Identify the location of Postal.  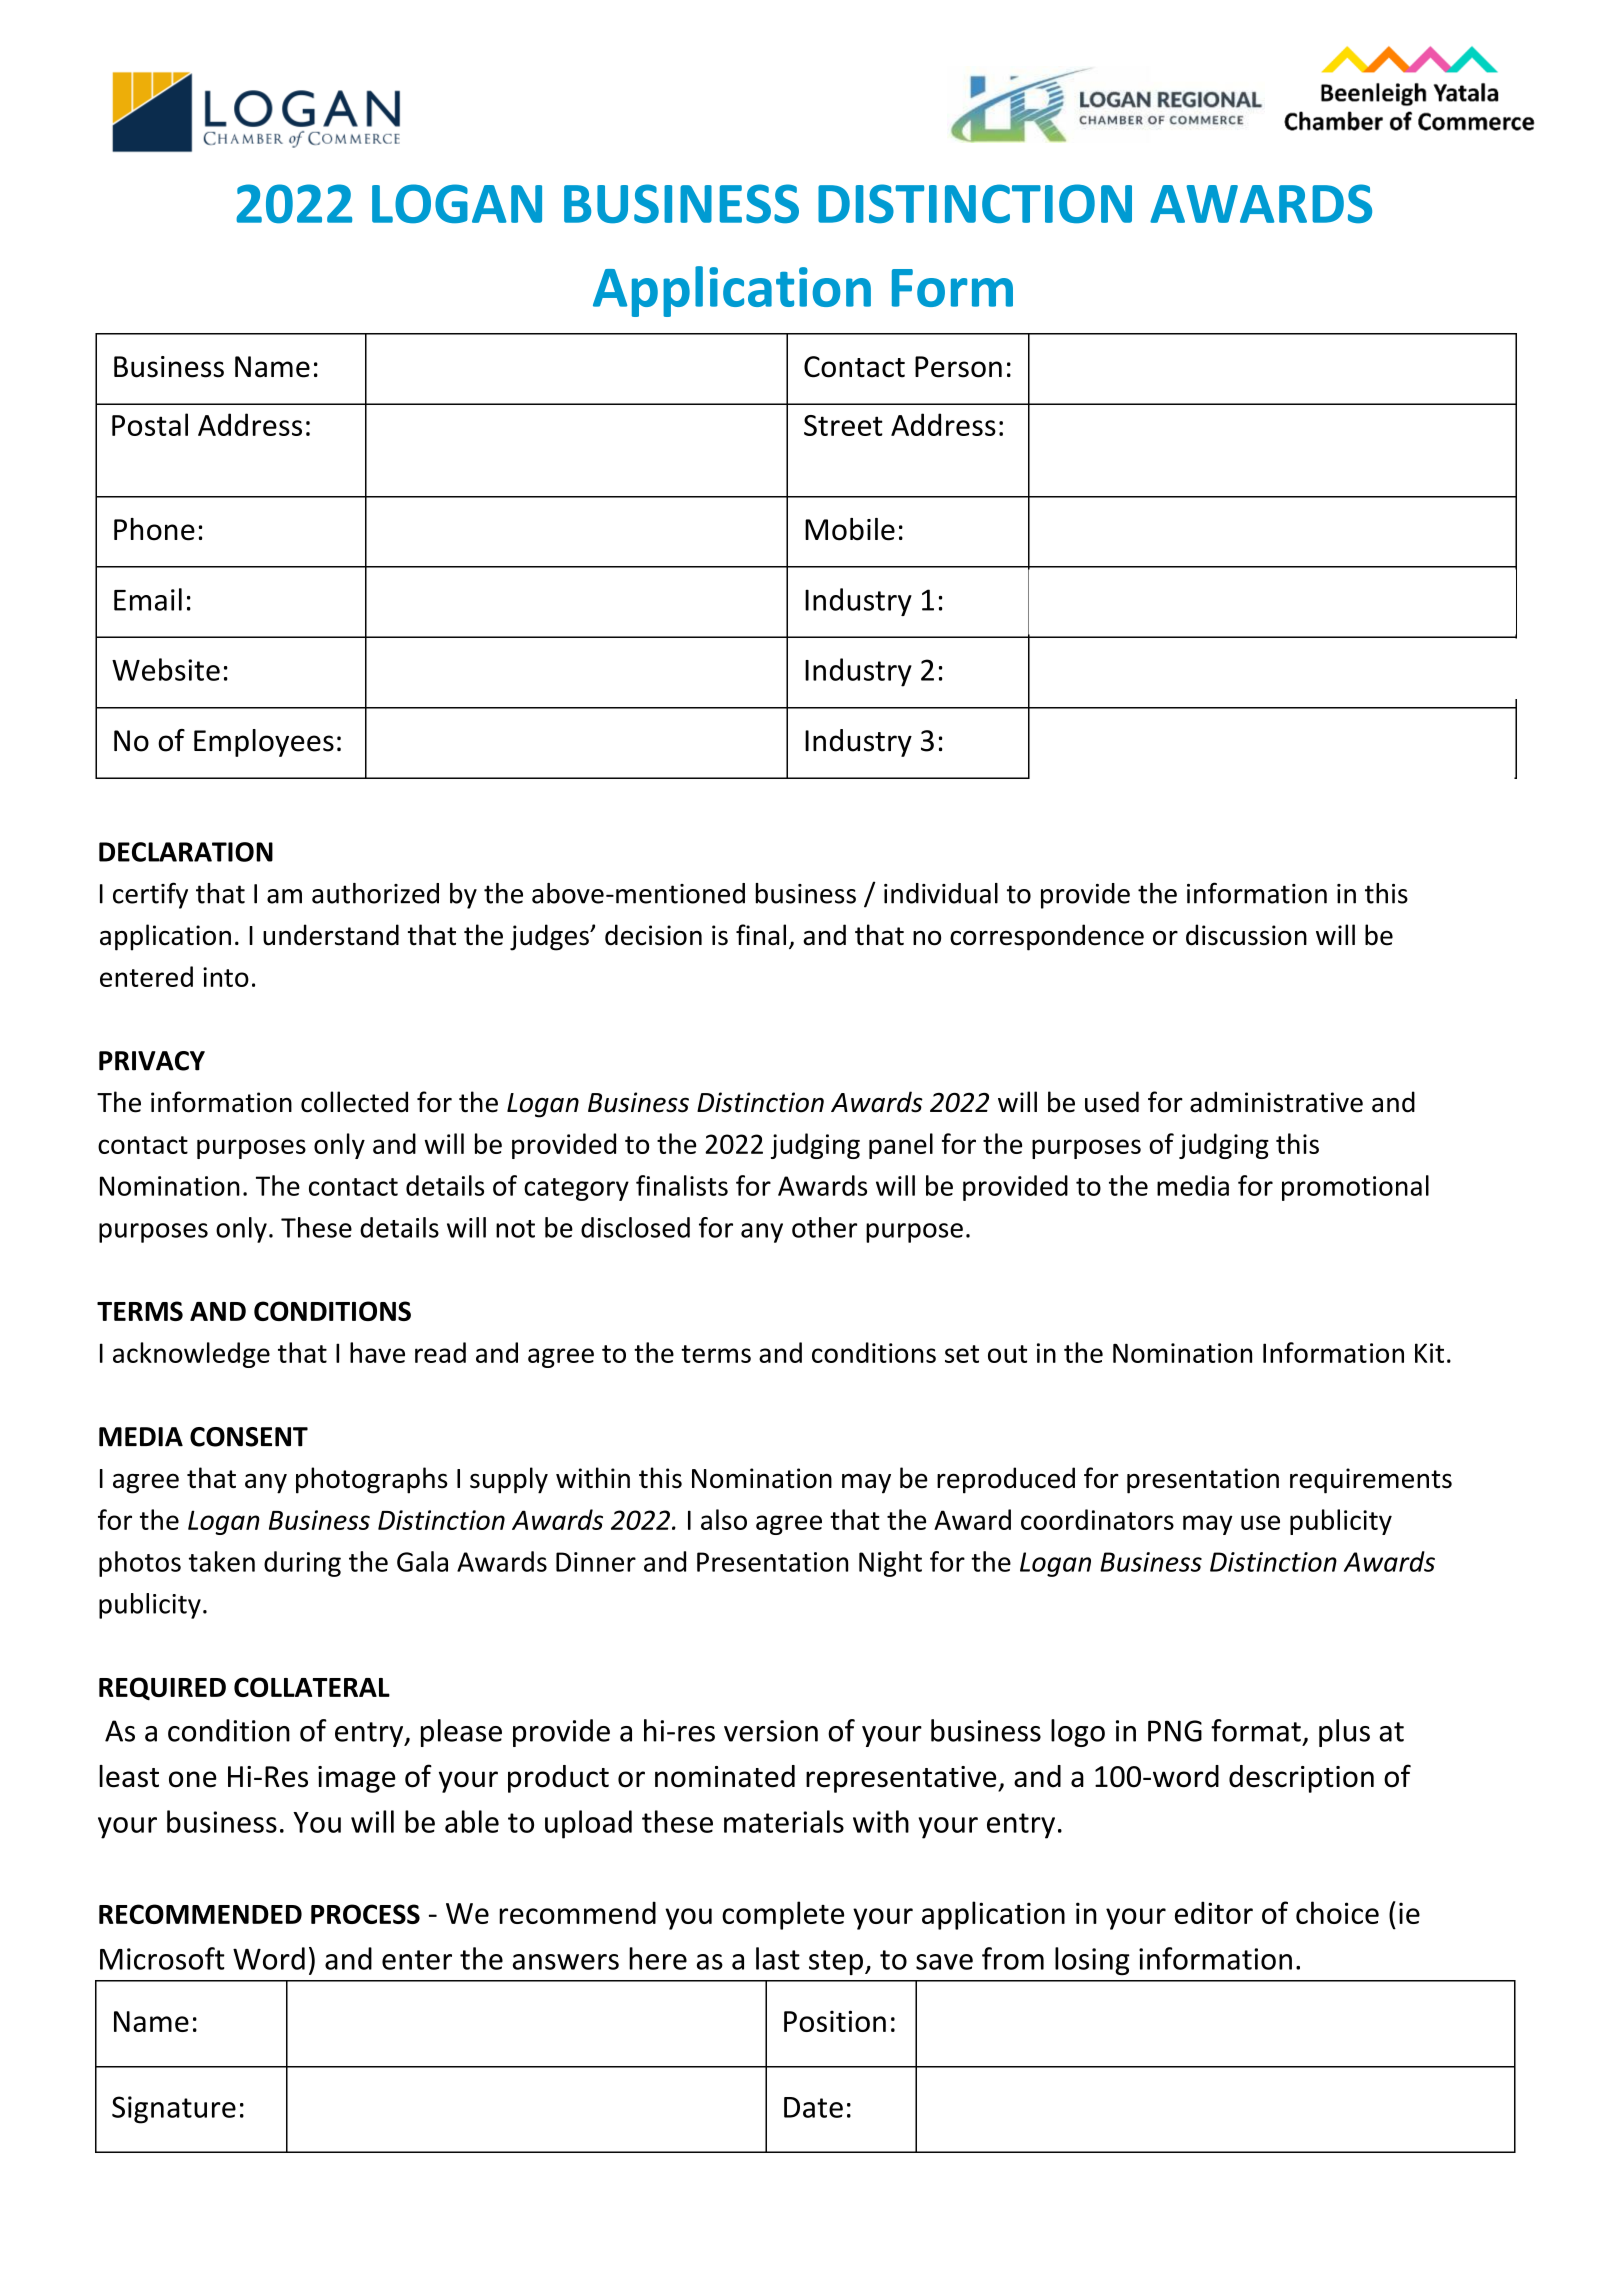
(150, 424).
